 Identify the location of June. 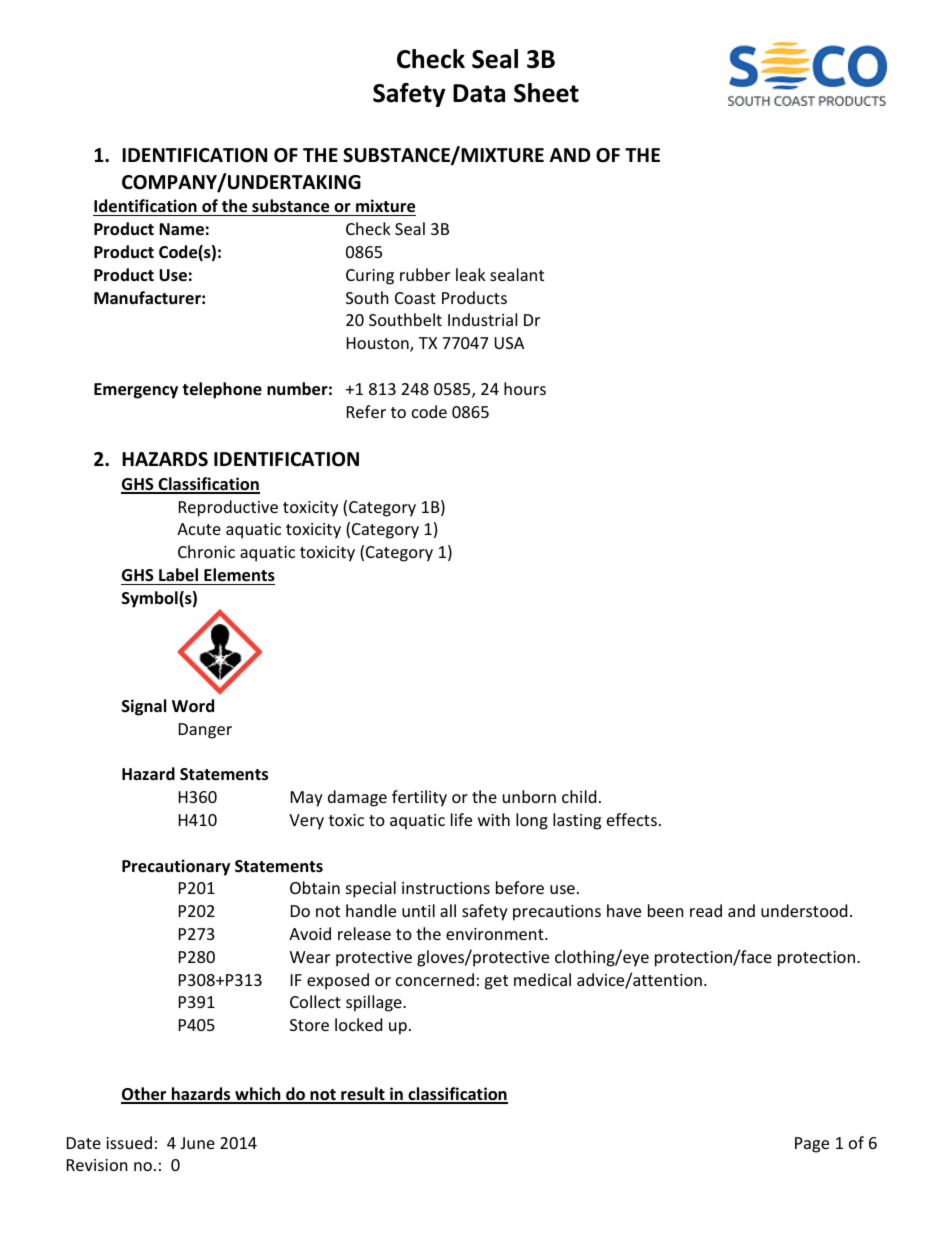
(197, 1143).
